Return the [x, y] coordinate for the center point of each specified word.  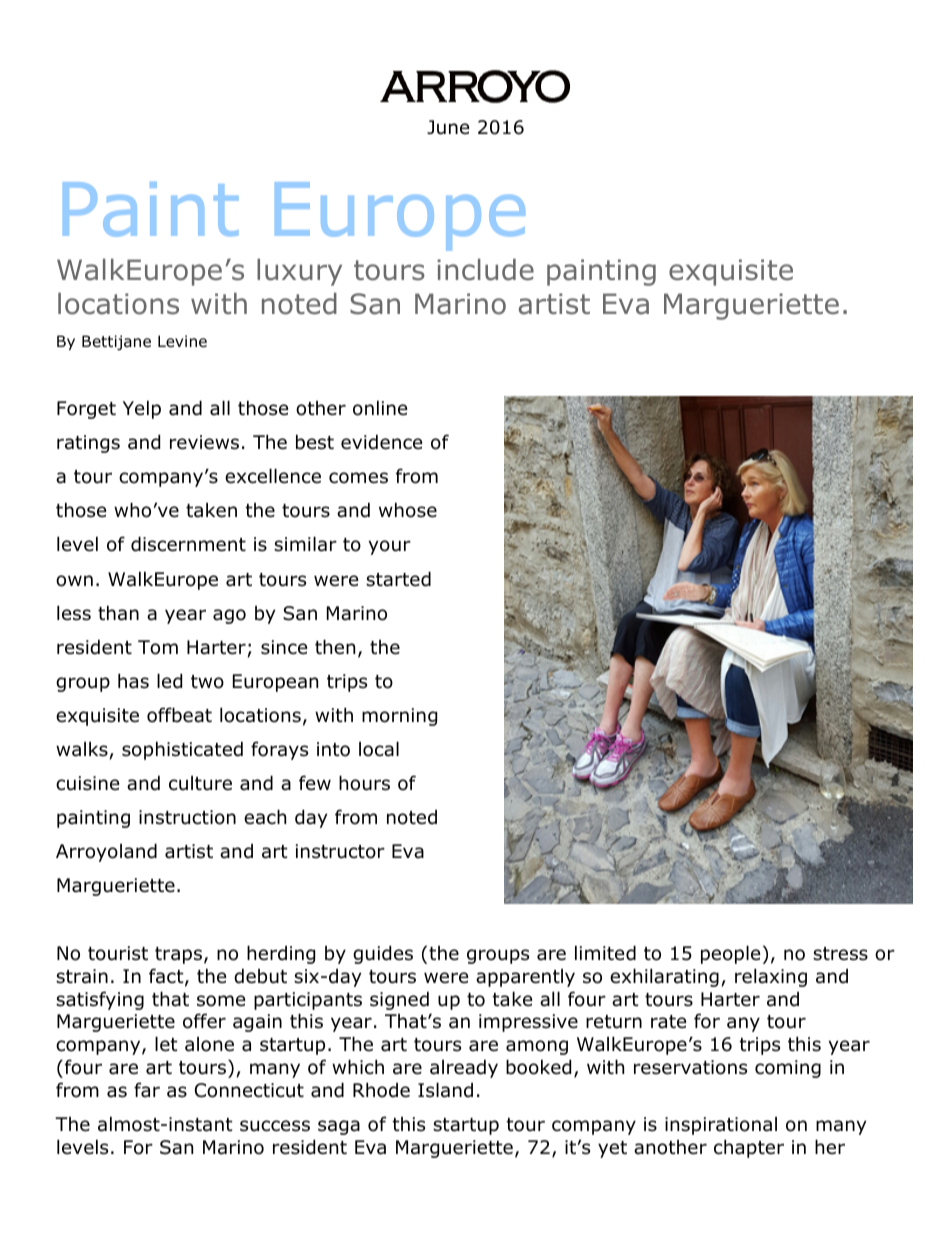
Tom [158, 647]
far [147, 1090]
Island [445, 1090]
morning [399, 717]
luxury [299, 272]
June [448, 127]
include [485, 270]
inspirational [721, 1126]
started [398, 579]
